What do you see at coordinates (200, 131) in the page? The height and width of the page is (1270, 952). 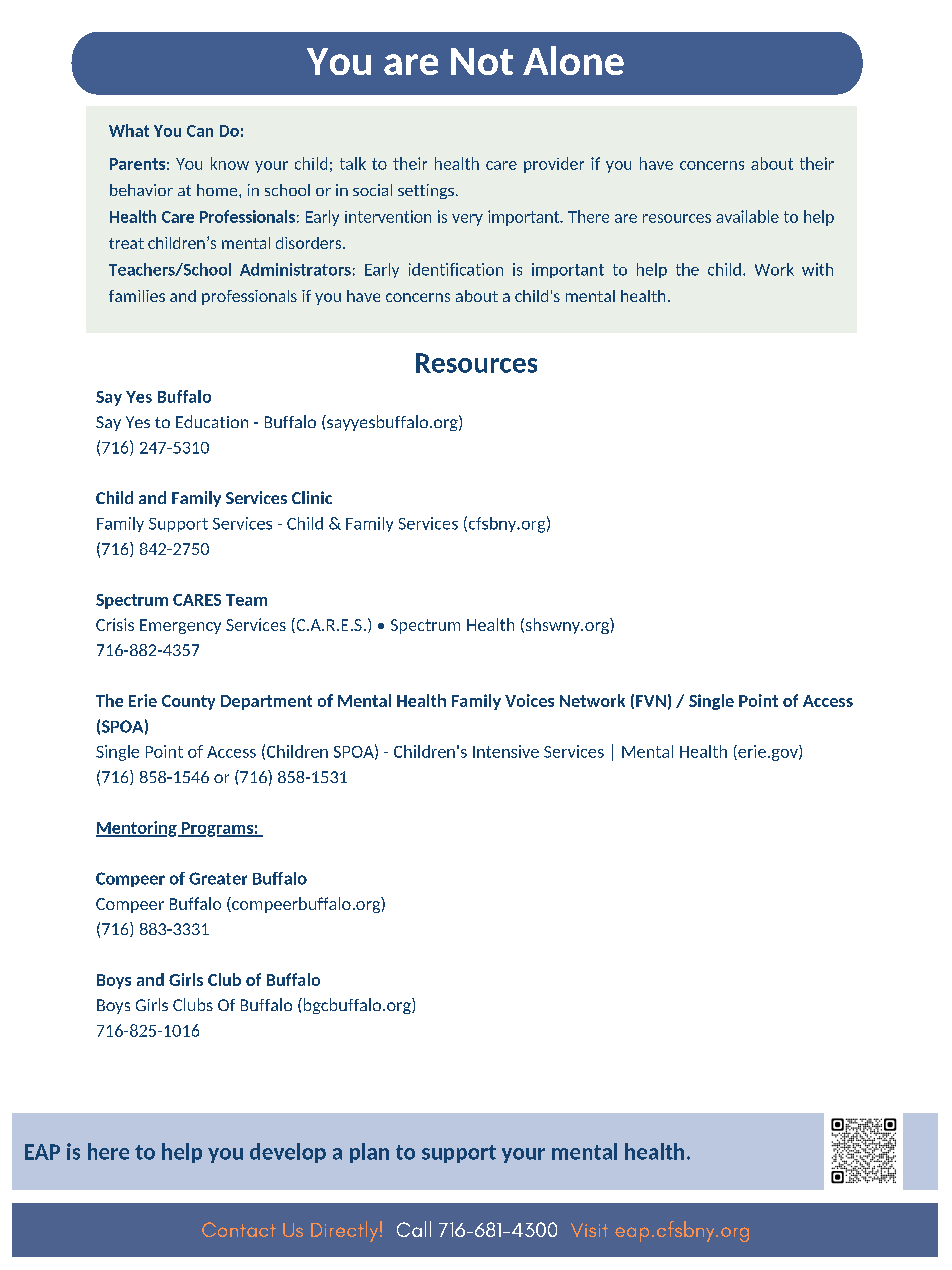 I see `Can` at bounding box center [200, 131].
